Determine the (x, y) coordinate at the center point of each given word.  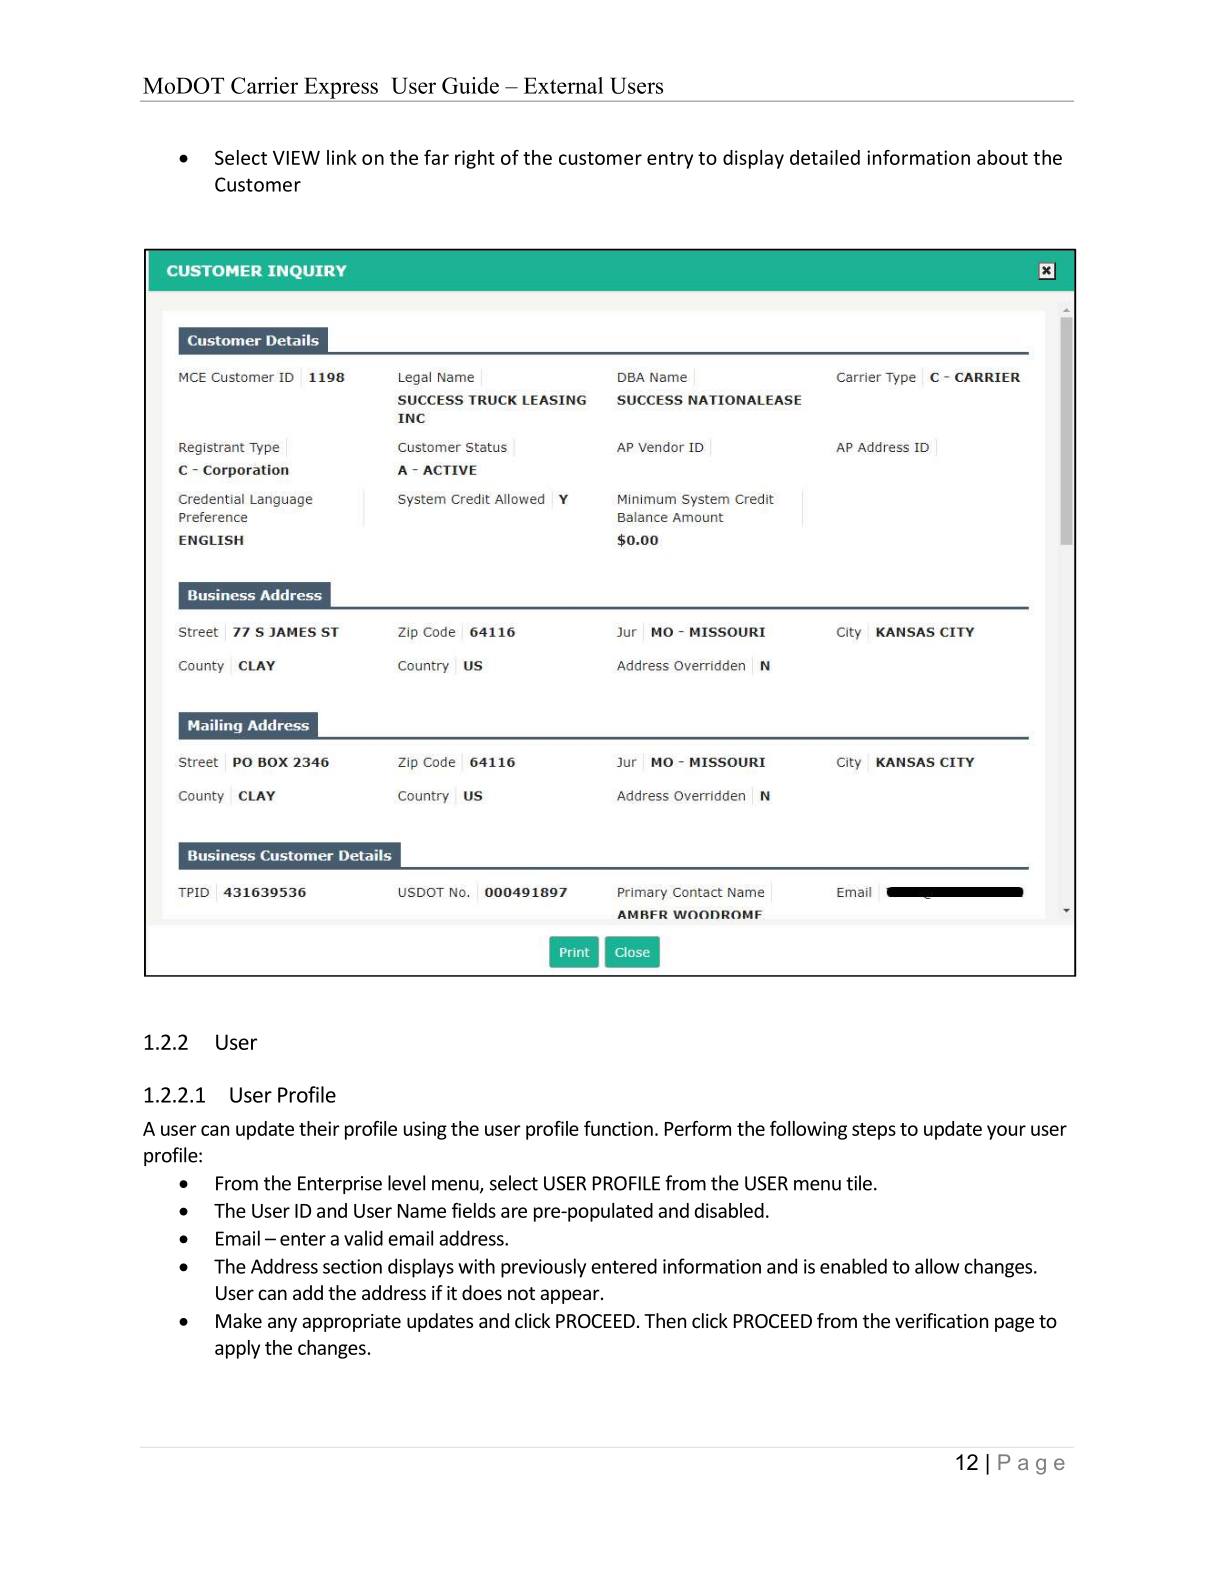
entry (670, 160)
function (618, 1128)
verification (941, 1320)
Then (665, 1320)
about (1002, 157)
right (475, 159)
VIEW (296, 158)
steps (874, 1131)
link (342, 157)
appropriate (351, 1323)
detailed (825, 157)
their (319, 1128)
